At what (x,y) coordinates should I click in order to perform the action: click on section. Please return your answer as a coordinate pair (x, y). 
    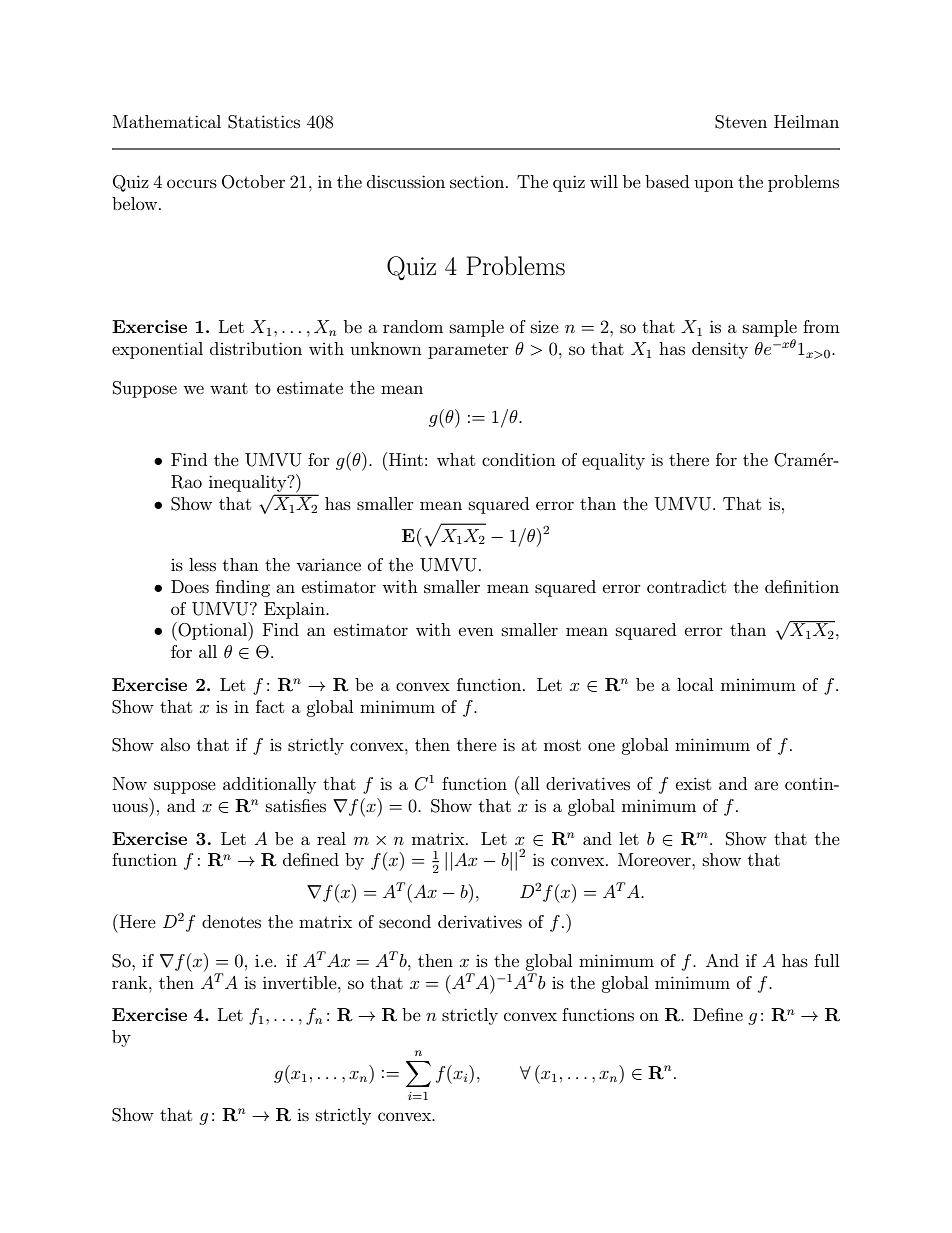
    Looking at the image, I should click on (478, 181).
